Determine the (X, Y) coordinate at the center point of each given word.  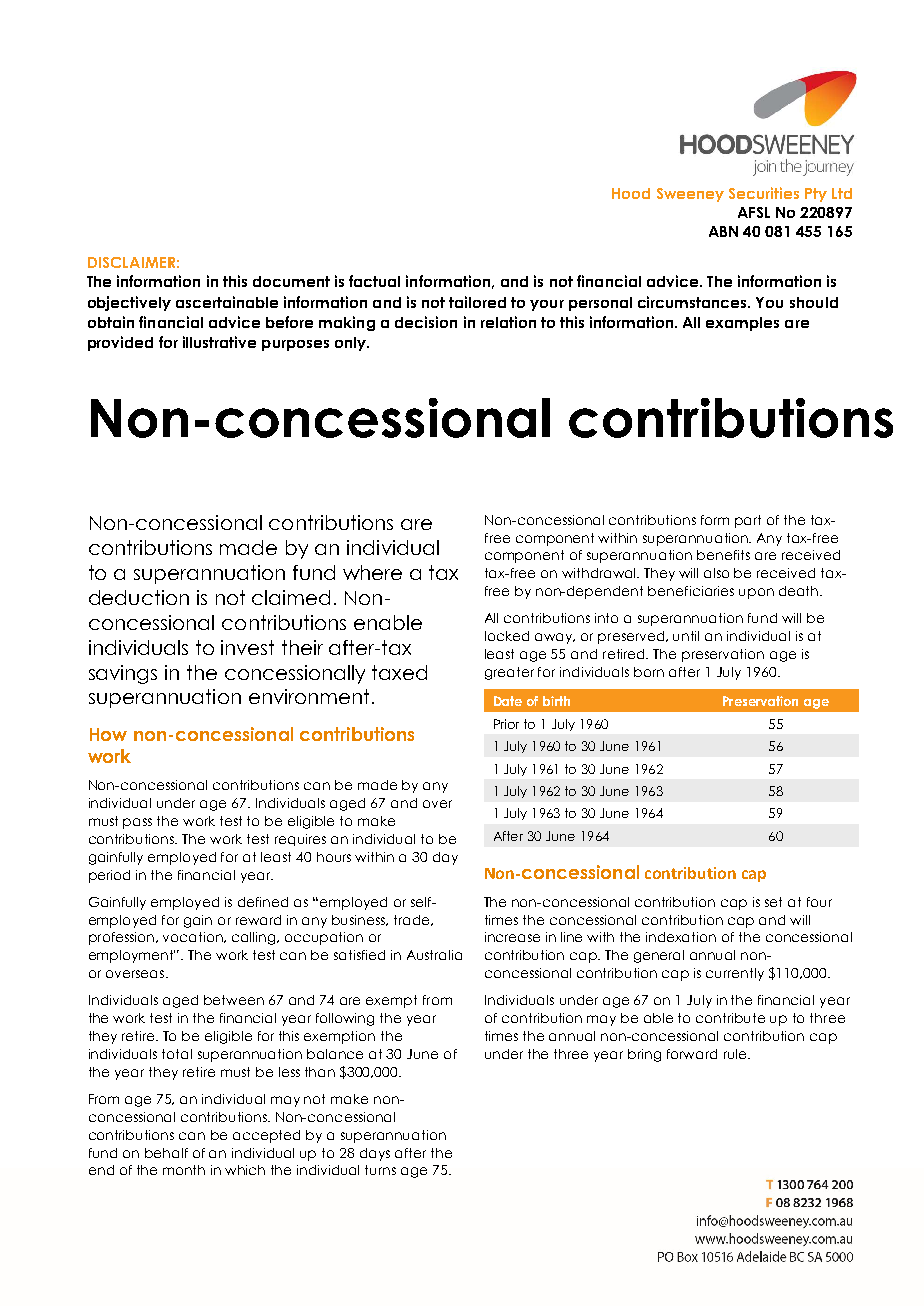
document (291, 281)
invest (247, 647)
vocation (194, 937)
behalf (166, 1153)
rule (736, 1054)
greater (509, 673)
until (686, 636)
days (375, 1154)
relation (508, 322)
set (773, 902)
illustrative (219, 342)
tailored (477, 302)
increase (512, 937)
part (748, 521)
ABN (723, 231)
